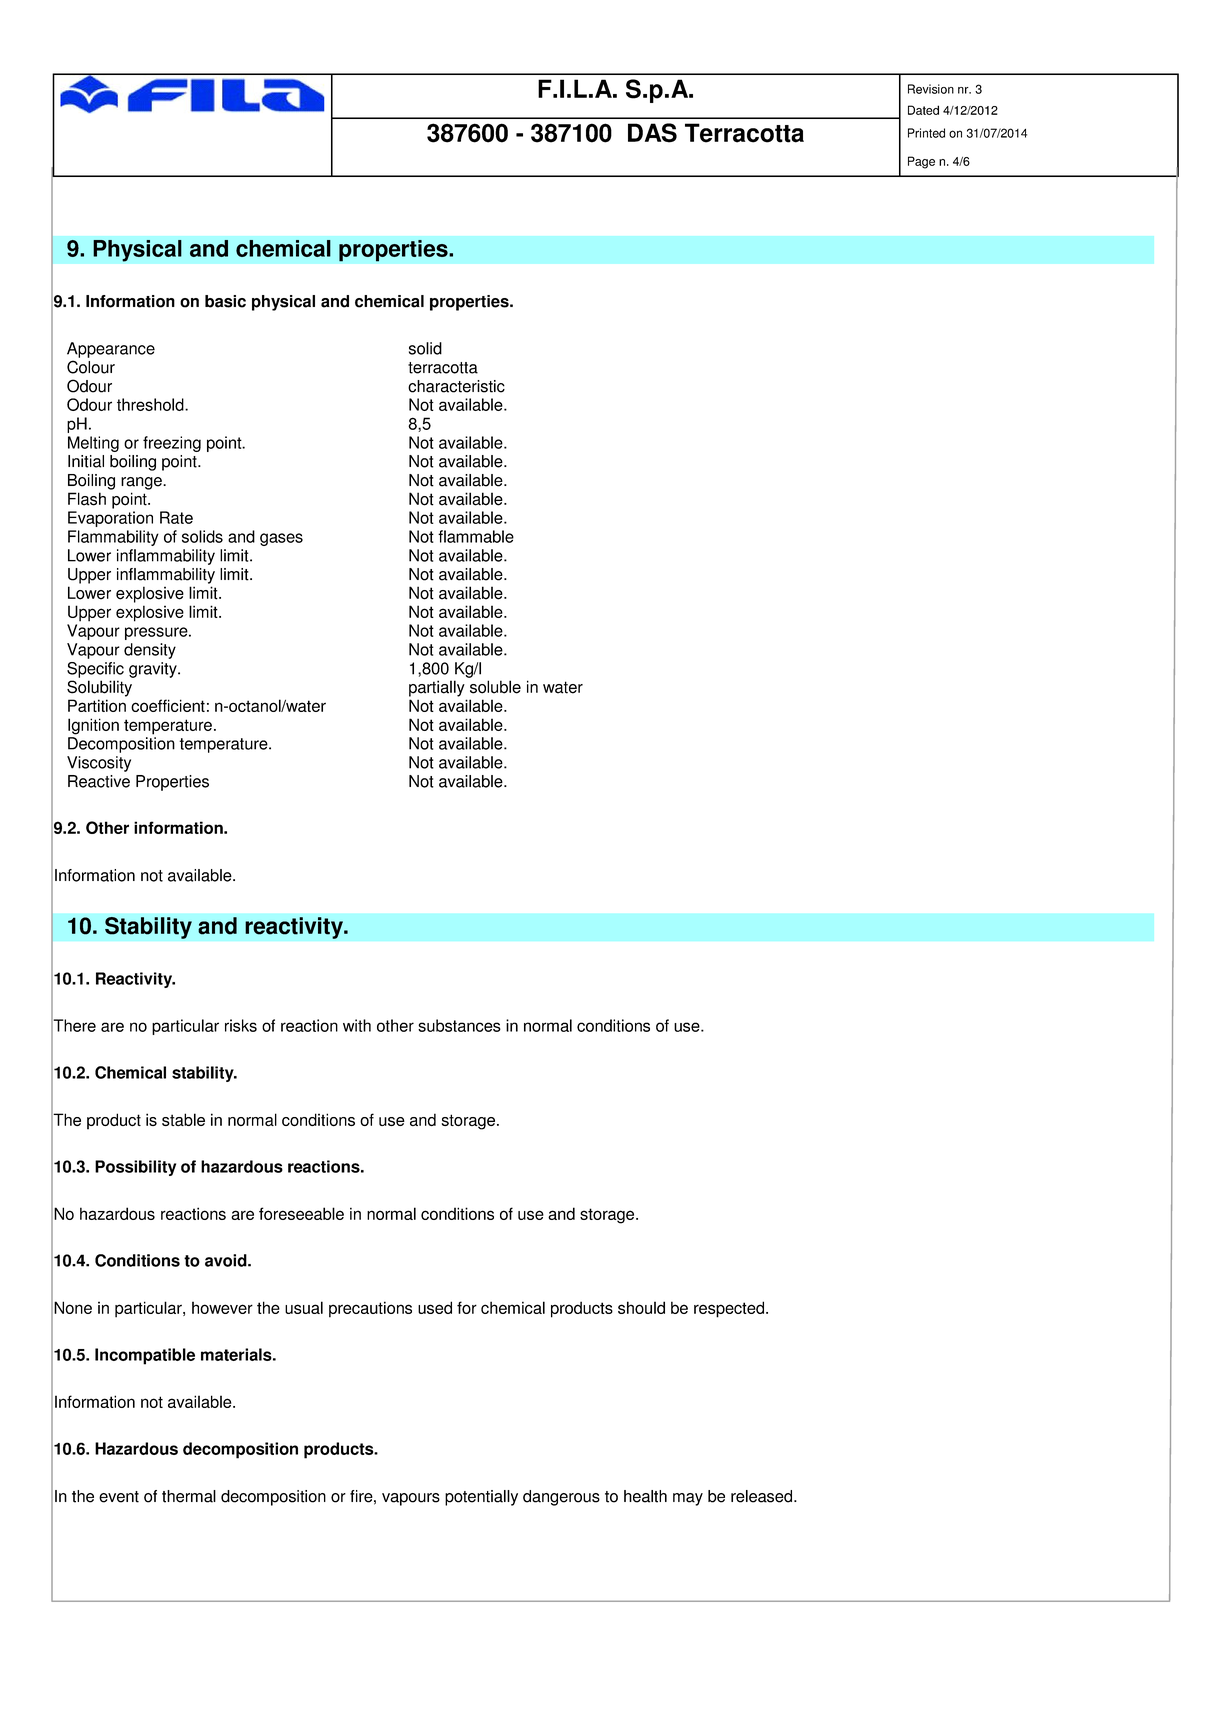 The height and width of the image is (1722, 1217). What do you see at coordinates (225, 301) in the image?
I see `basic` at bounding box center [225, 301].
